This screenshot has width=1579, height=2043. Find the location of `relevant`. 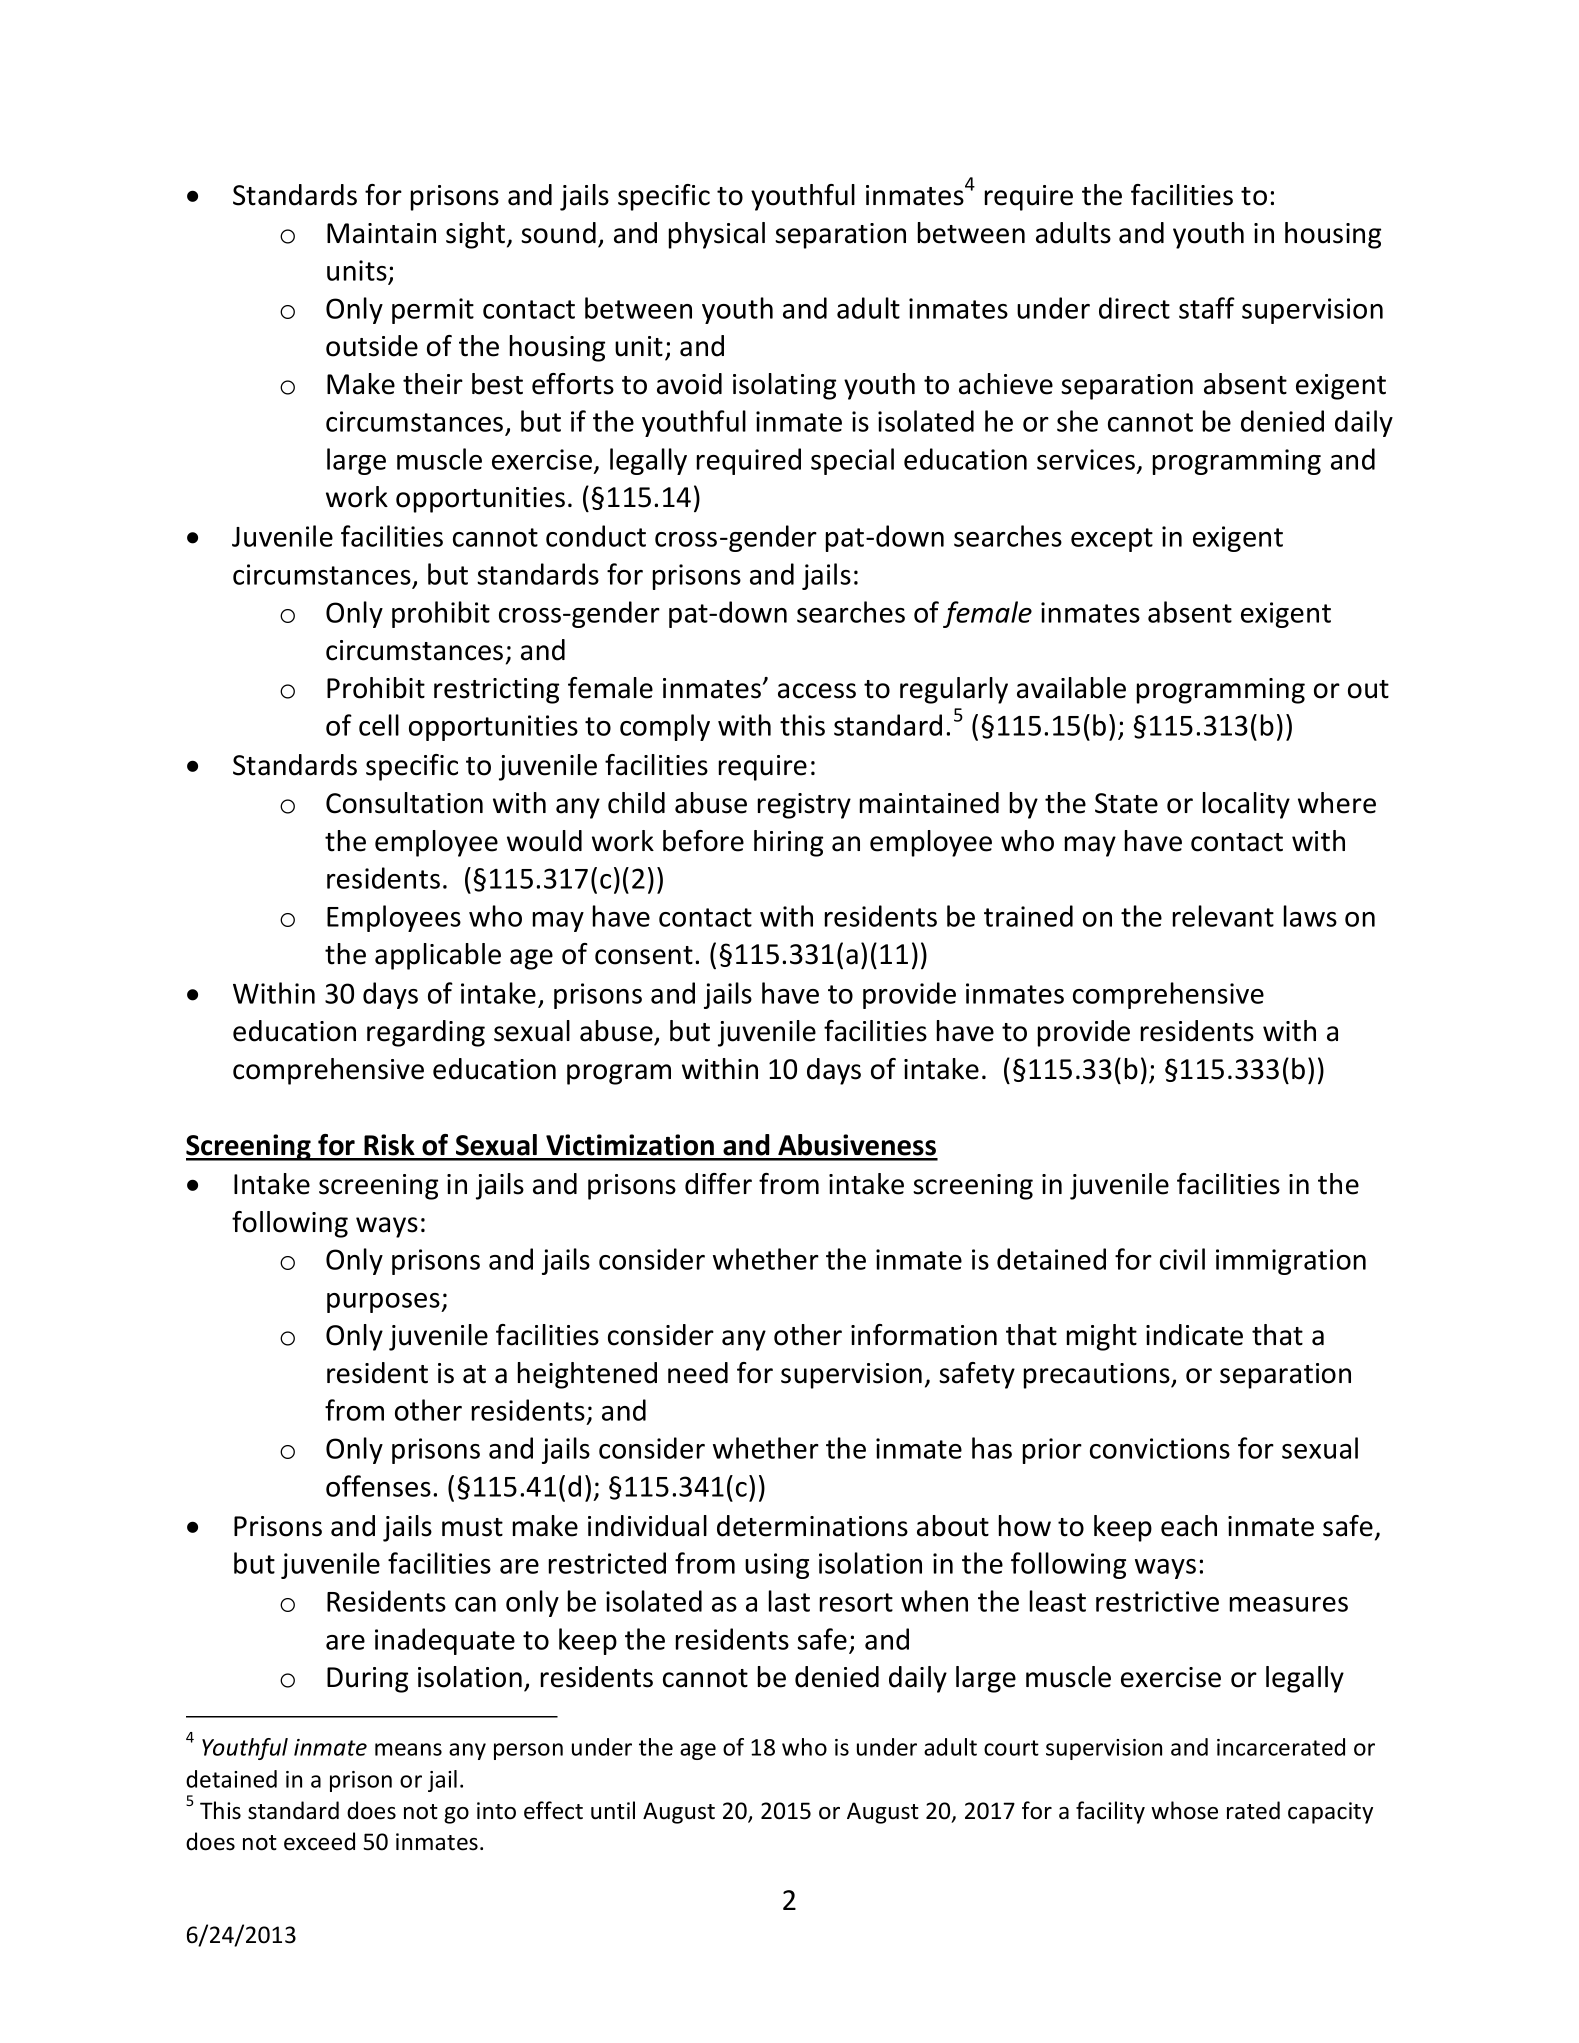

relevant is located at coordinates (1223, 916).
